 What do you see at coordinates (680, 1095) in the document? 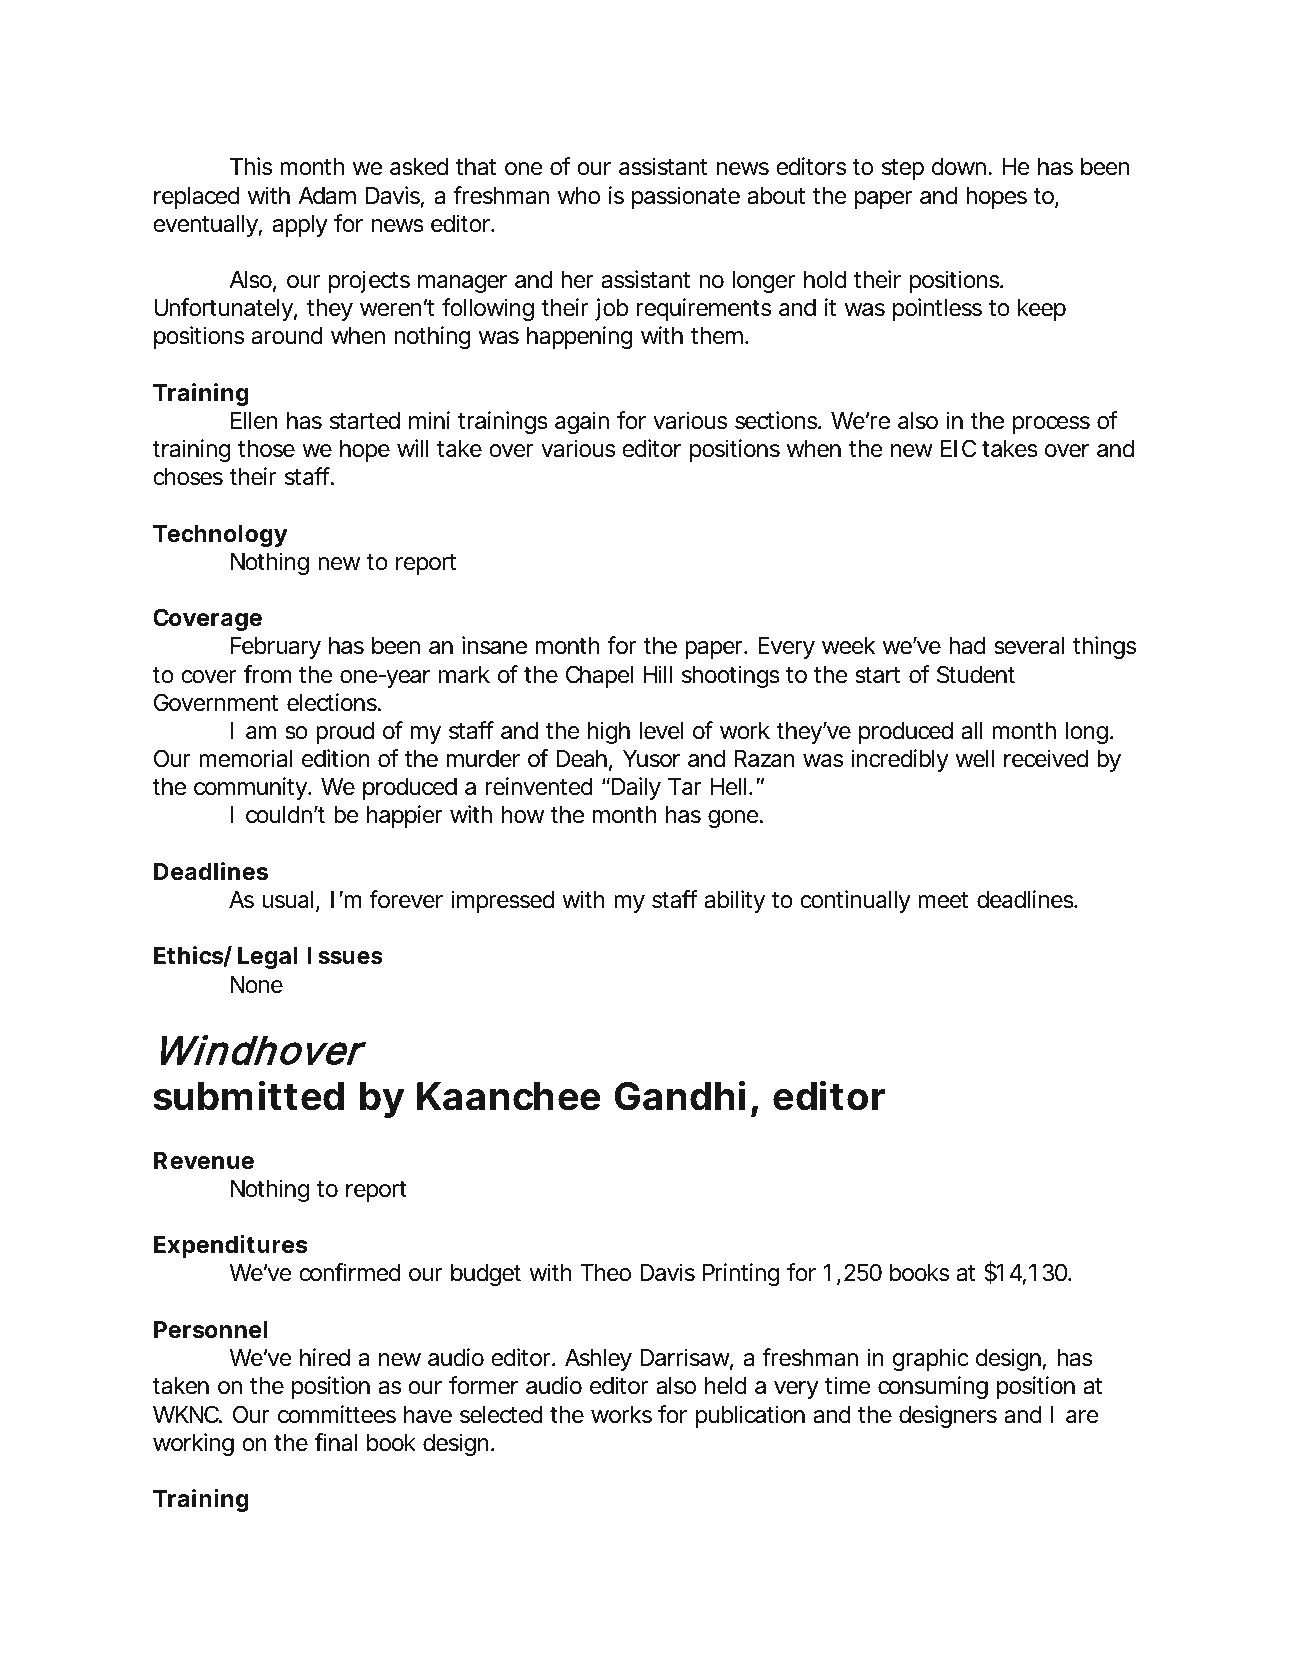
I see `Gandhi` at bounding box center [680, 1095].
